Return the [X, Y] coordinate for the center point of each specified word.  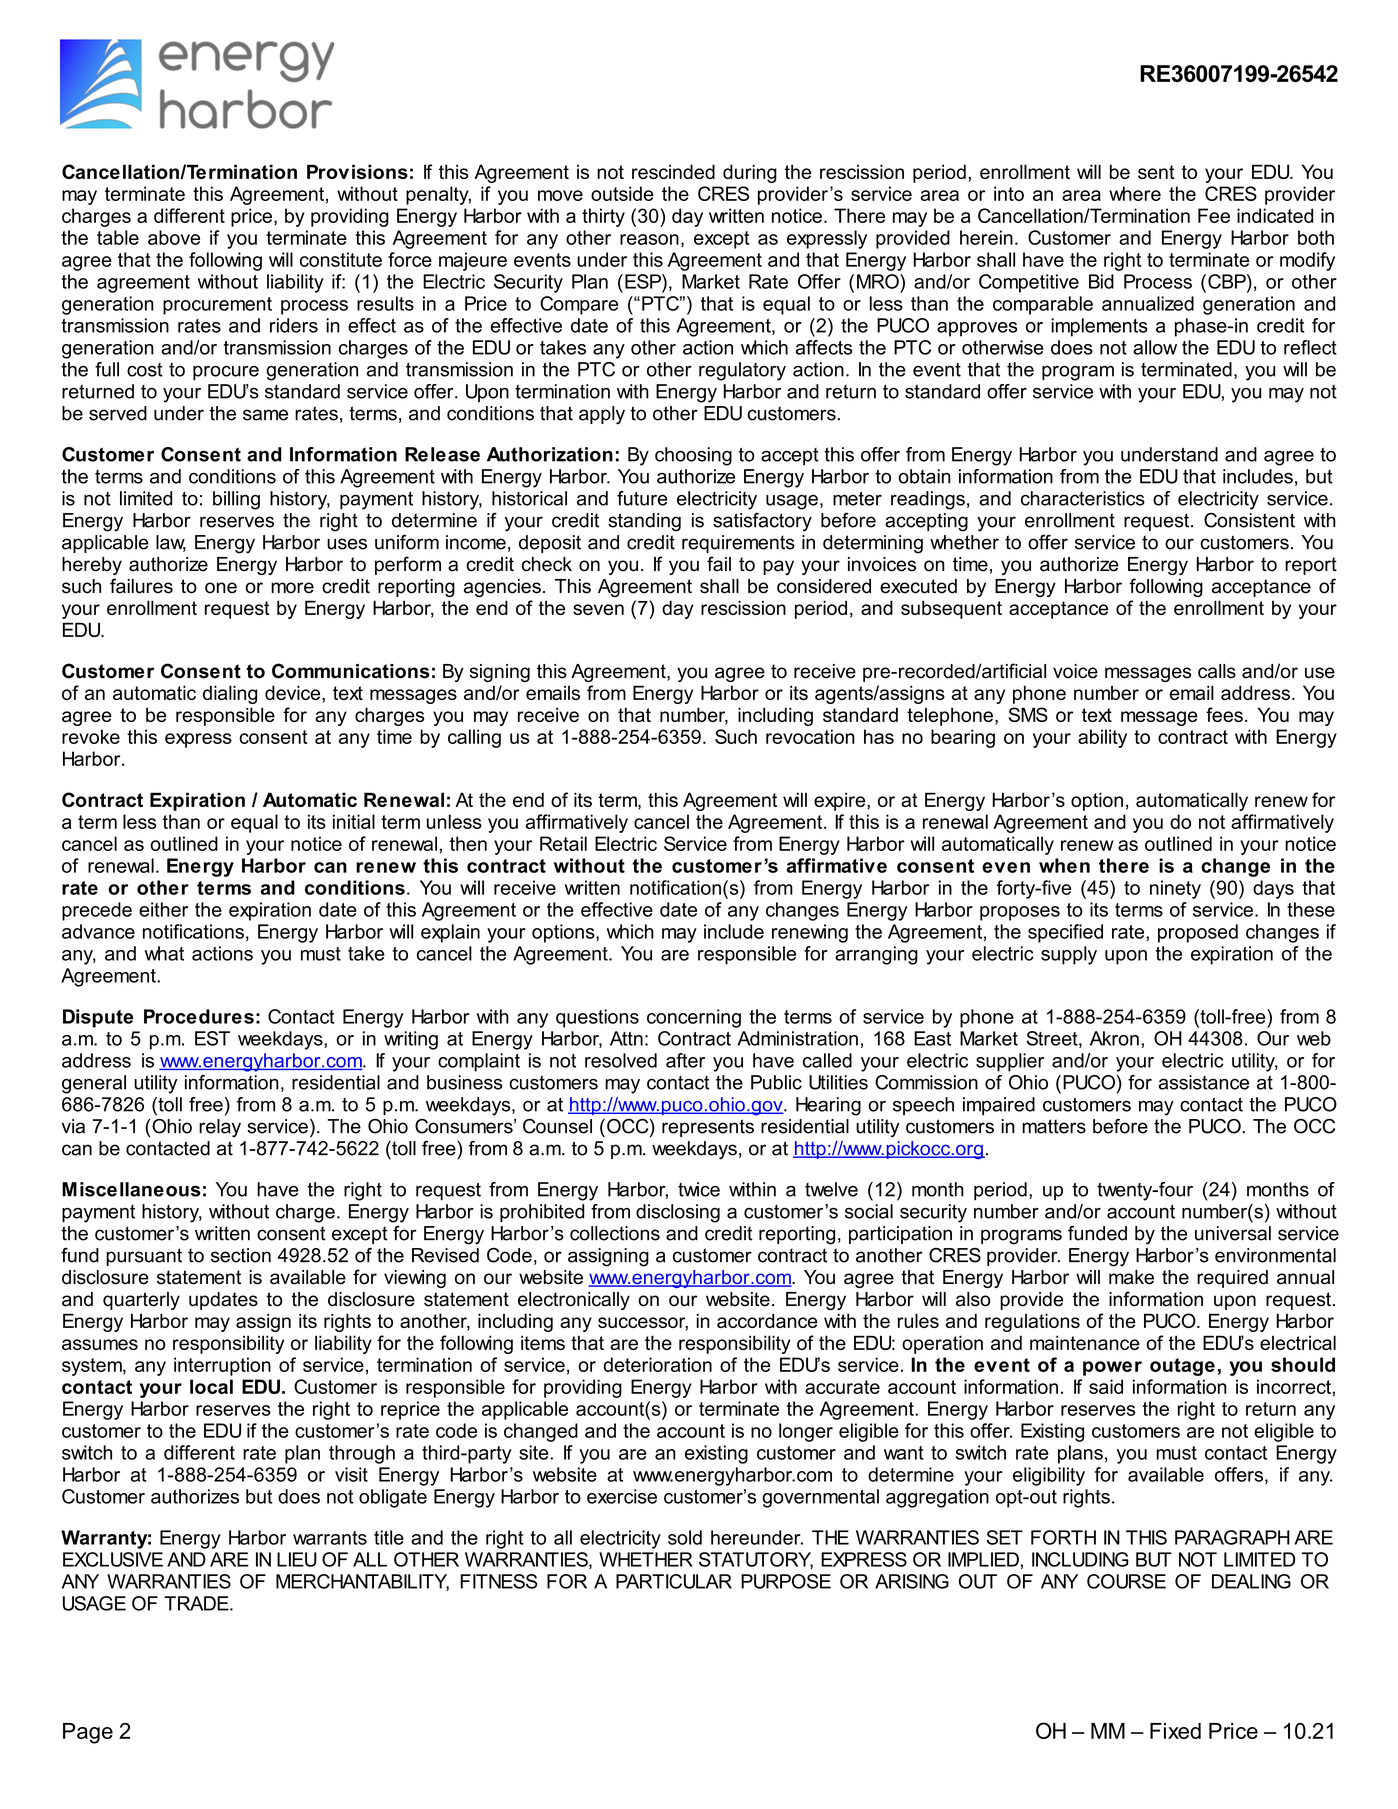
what [164, 953]
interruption [222, 1366]
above [174, 237]
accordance [767, 1320]
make [1131, 1277]
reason [649, 239]
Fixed [1175, 1731]
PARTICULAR [674, 1581]
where [1135, 193]
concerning [694, 1018]
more [292, 588]
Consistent [1249, 520]
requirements [738, 544]
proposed [1198, 933]
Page [88, 1733]
